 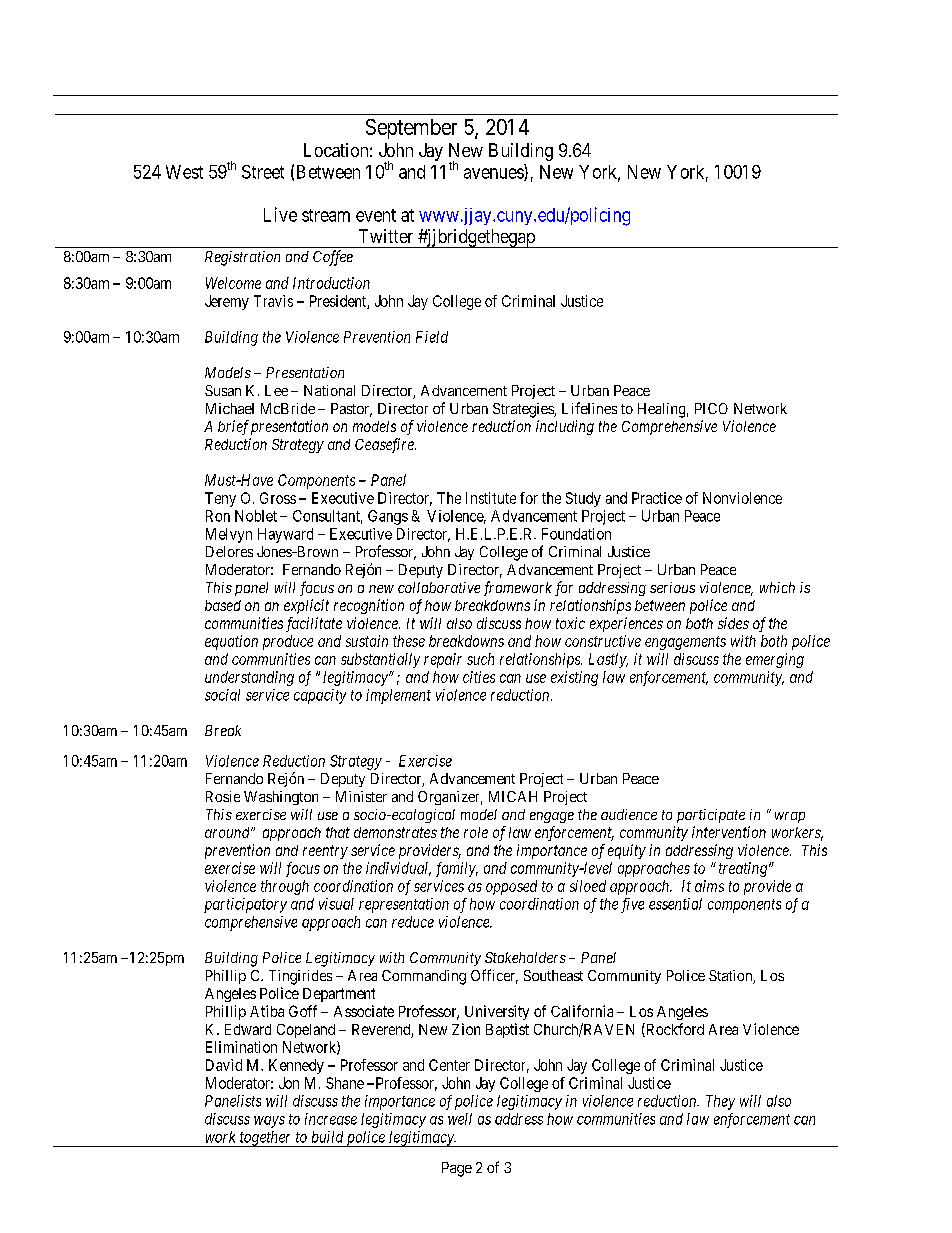 What do you see at coordinates (266, 1139) in the page?
I see `together` at bounding box center [266, 1139].
